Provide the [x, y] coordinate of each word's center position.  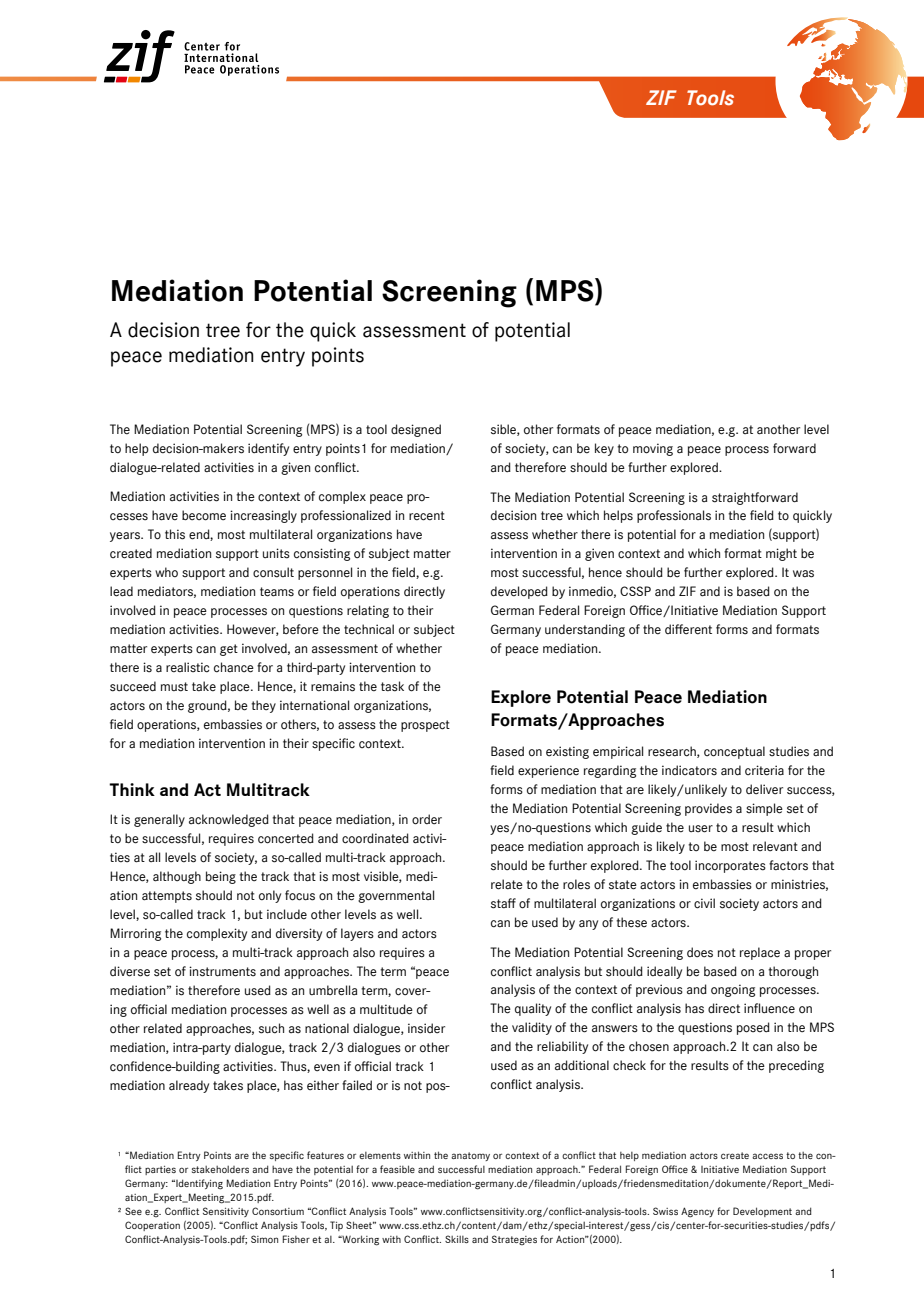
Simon [264, 1239]
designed [416, 430]
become [204, 515]
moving [653, 449]
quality [533, 1009]
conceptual [734, 752]
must [174, 687]
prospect [425, 726]
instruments [222, 971]
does [700, 952]
